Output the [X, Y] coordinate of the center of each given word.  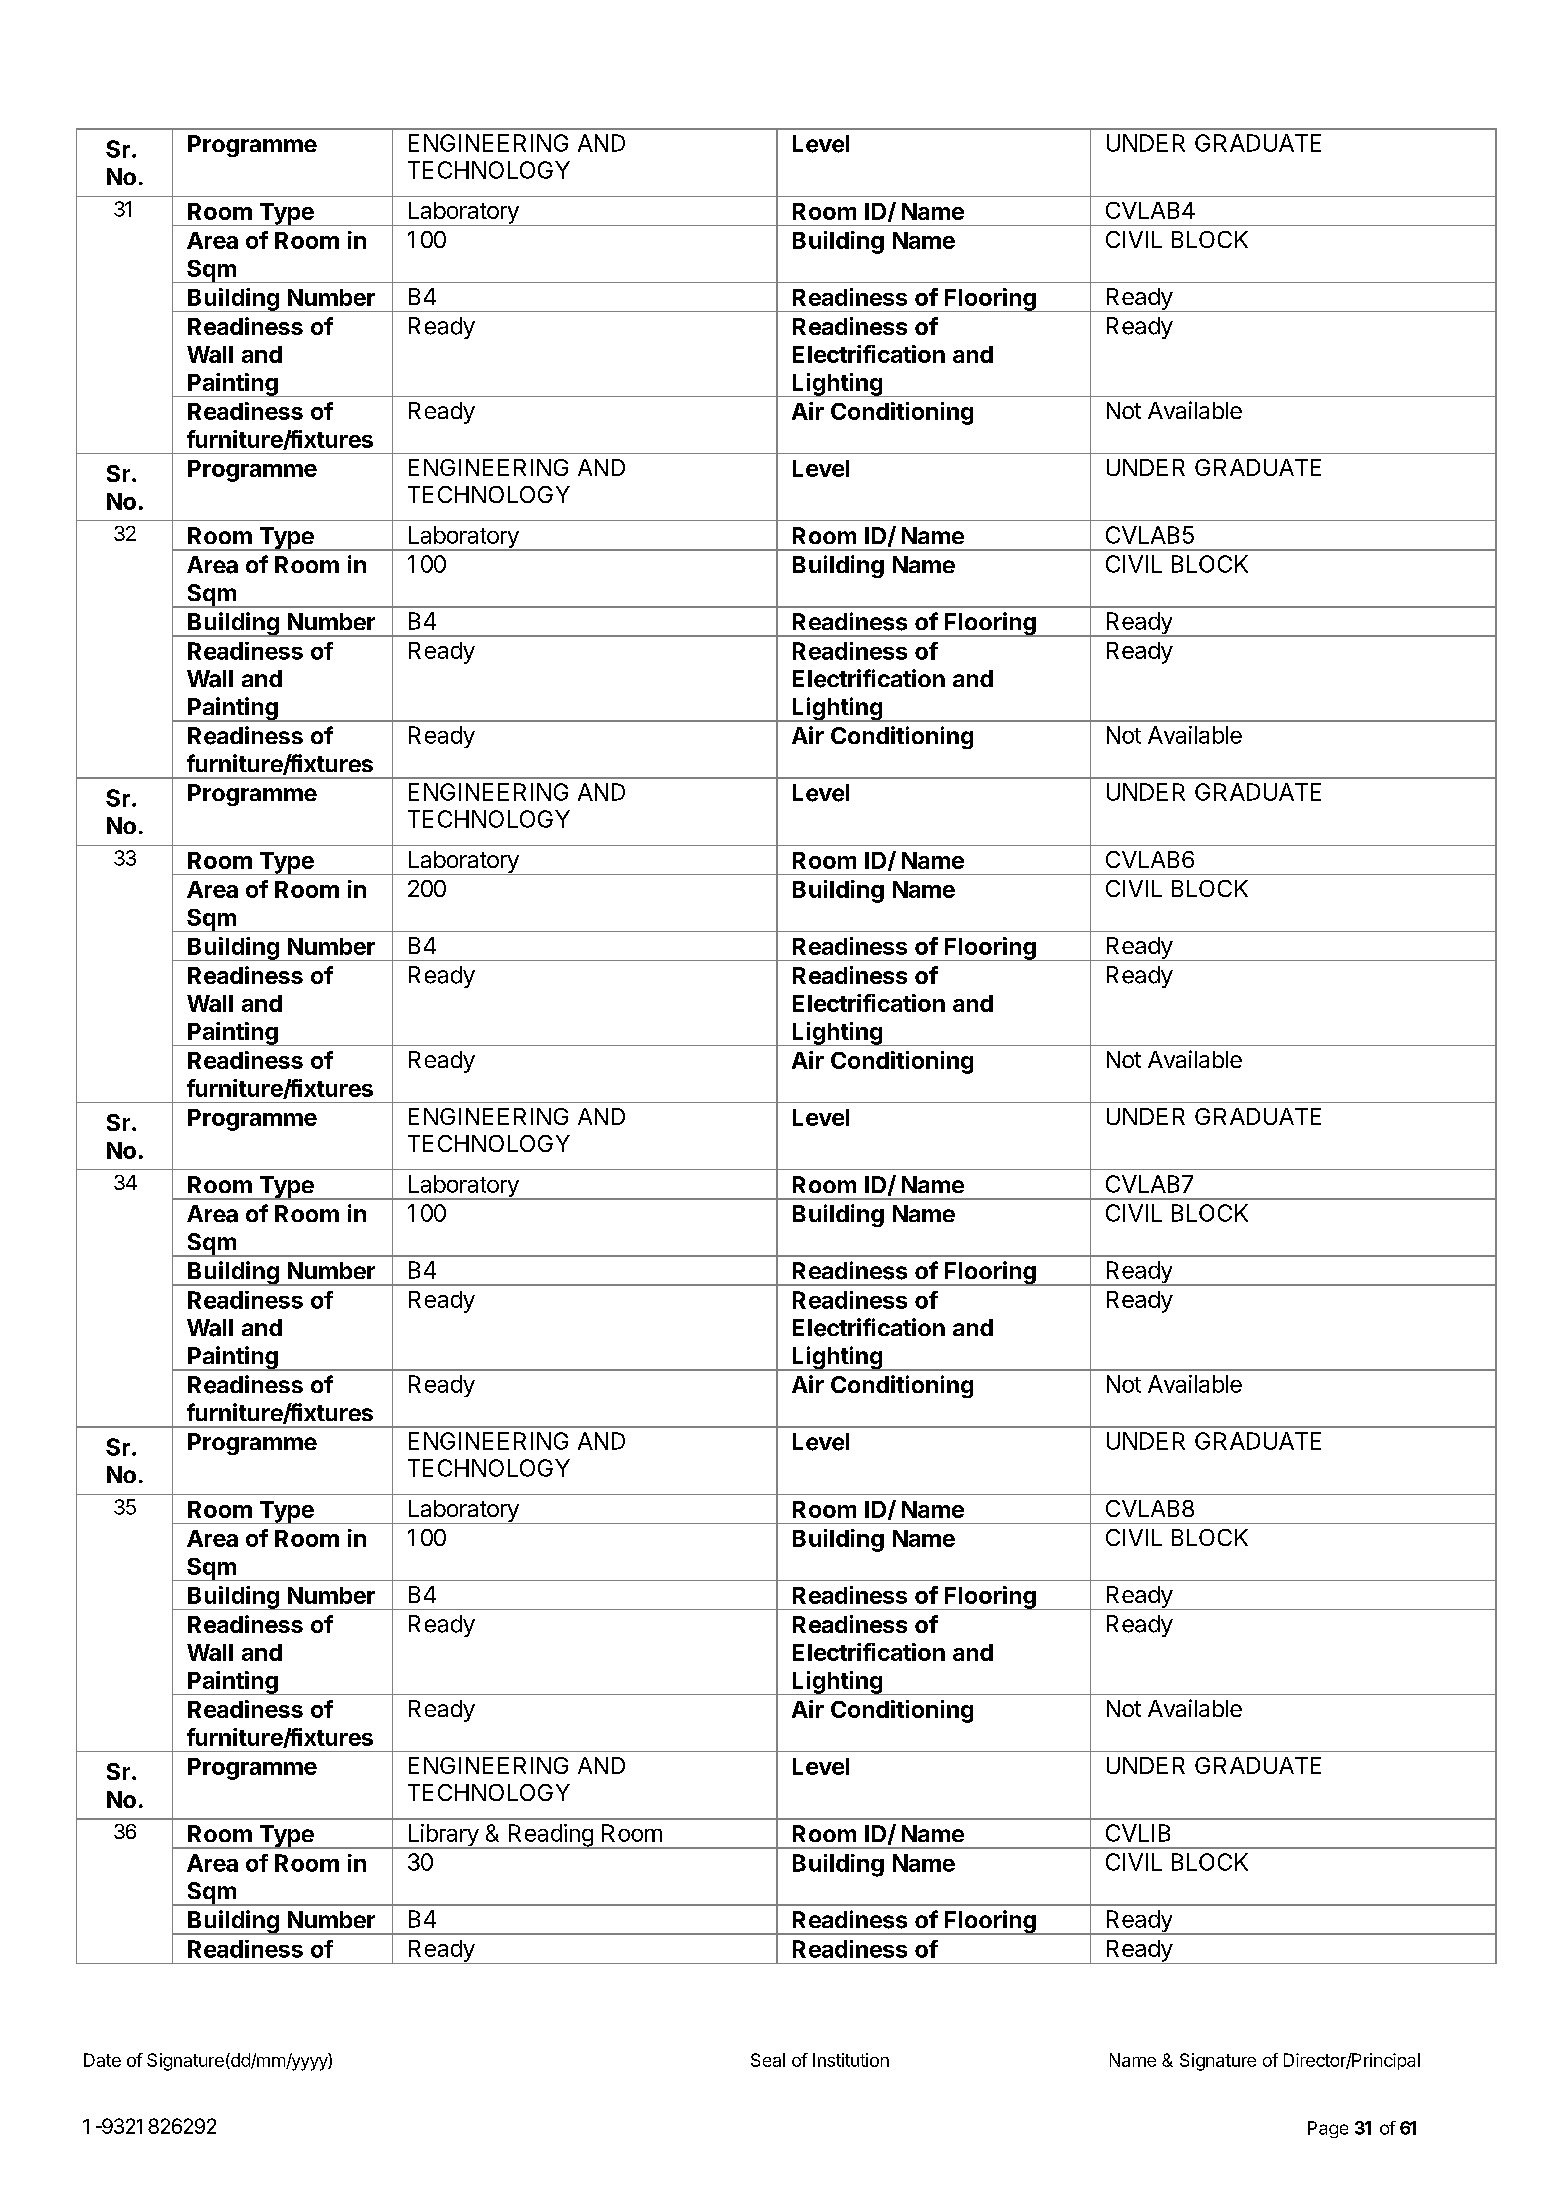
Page [1328, 2129]
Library [443, 1836]
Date [102, 2060]
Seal [768, 2060]
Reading [550, 1836]
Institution [851, 2060]
